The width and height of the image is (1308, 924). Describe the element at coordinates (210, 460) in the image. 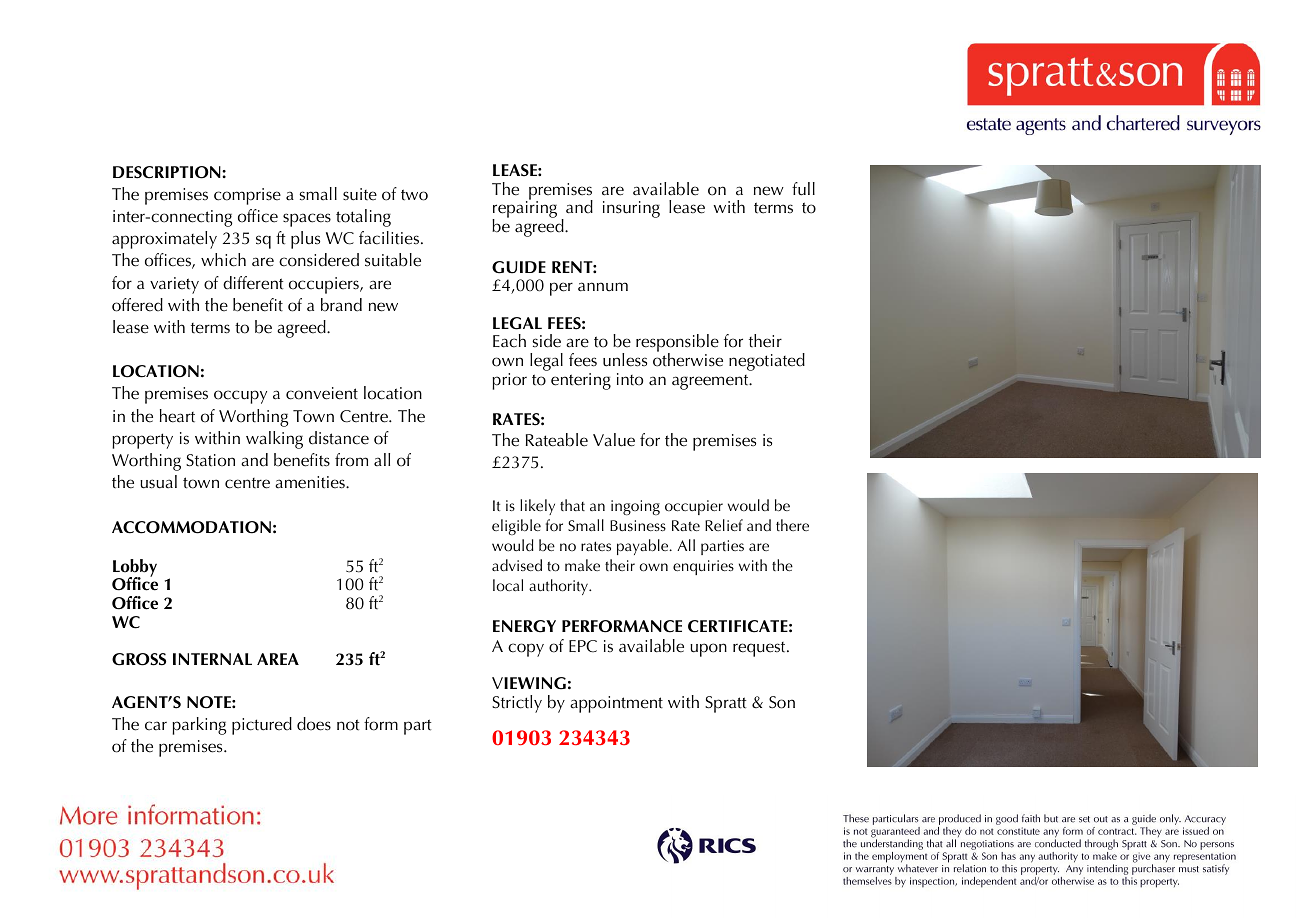

I see `Station` at that location.
